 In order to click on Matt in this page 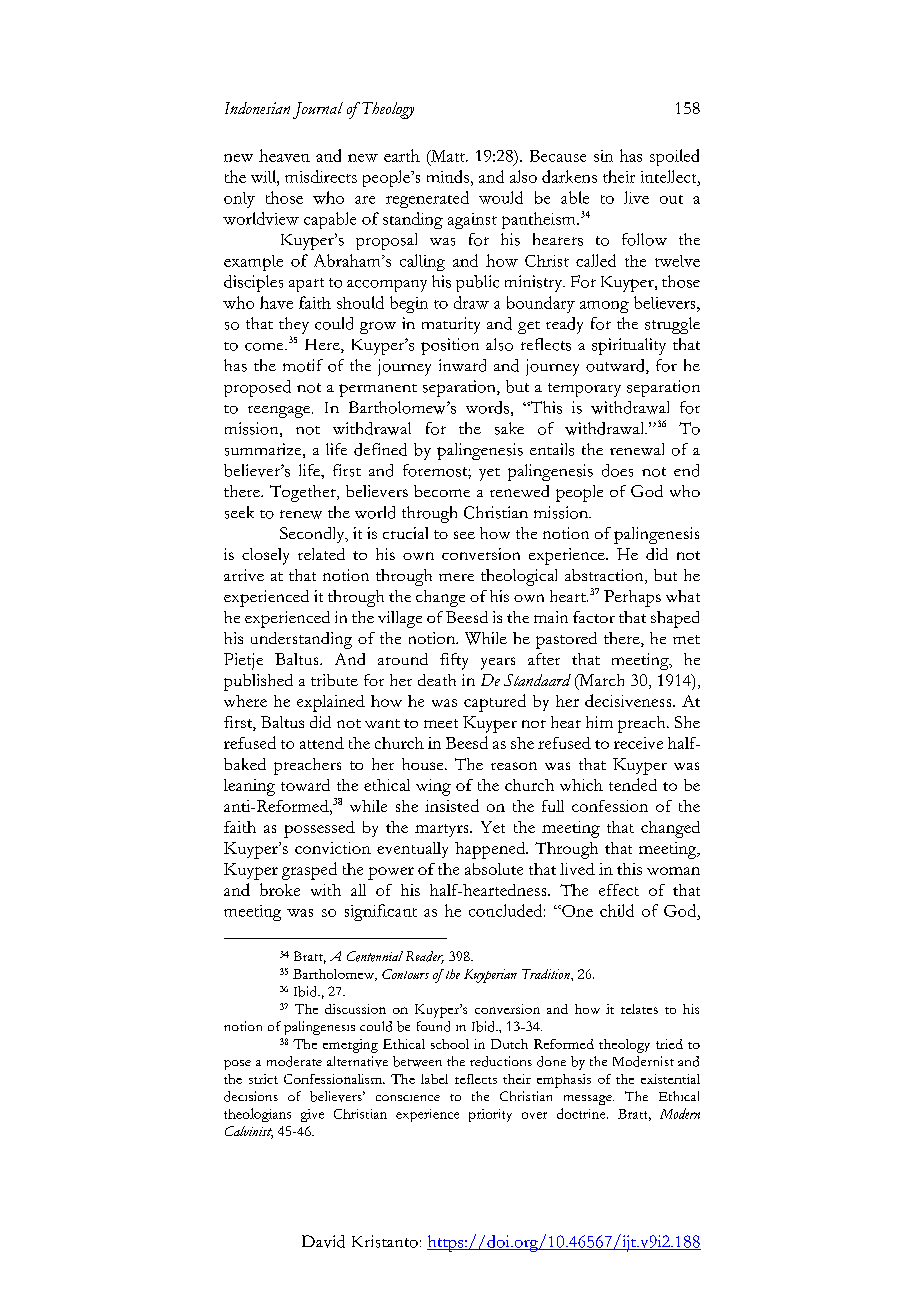, I will do `click(448, 156)`.
